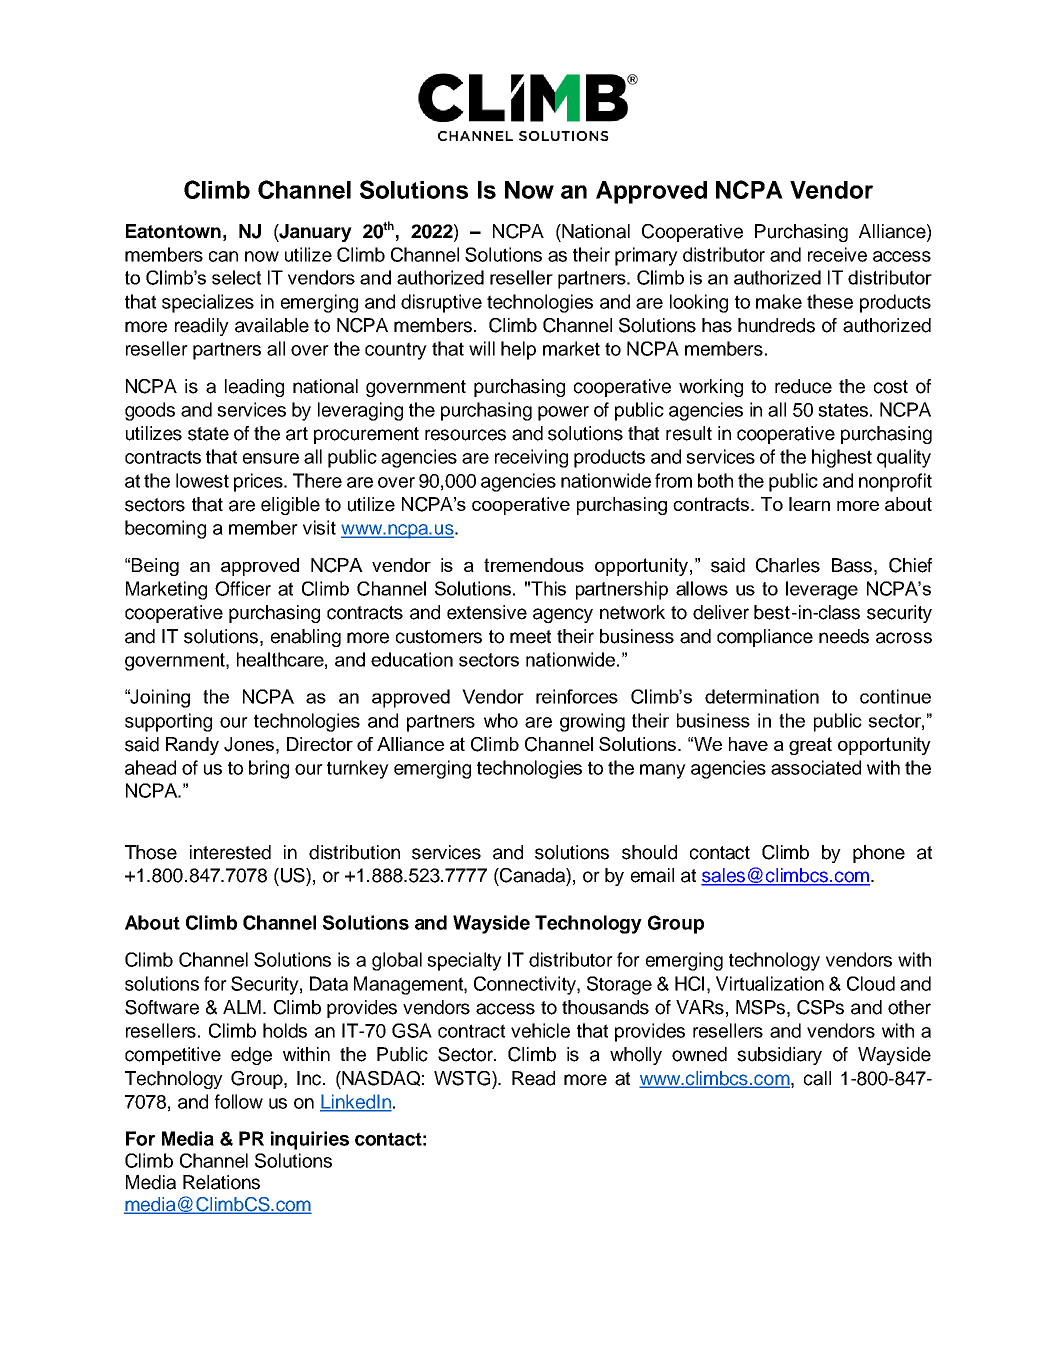 This image has width=1056, height=1367. I want to click on great, so click(810, 746).
